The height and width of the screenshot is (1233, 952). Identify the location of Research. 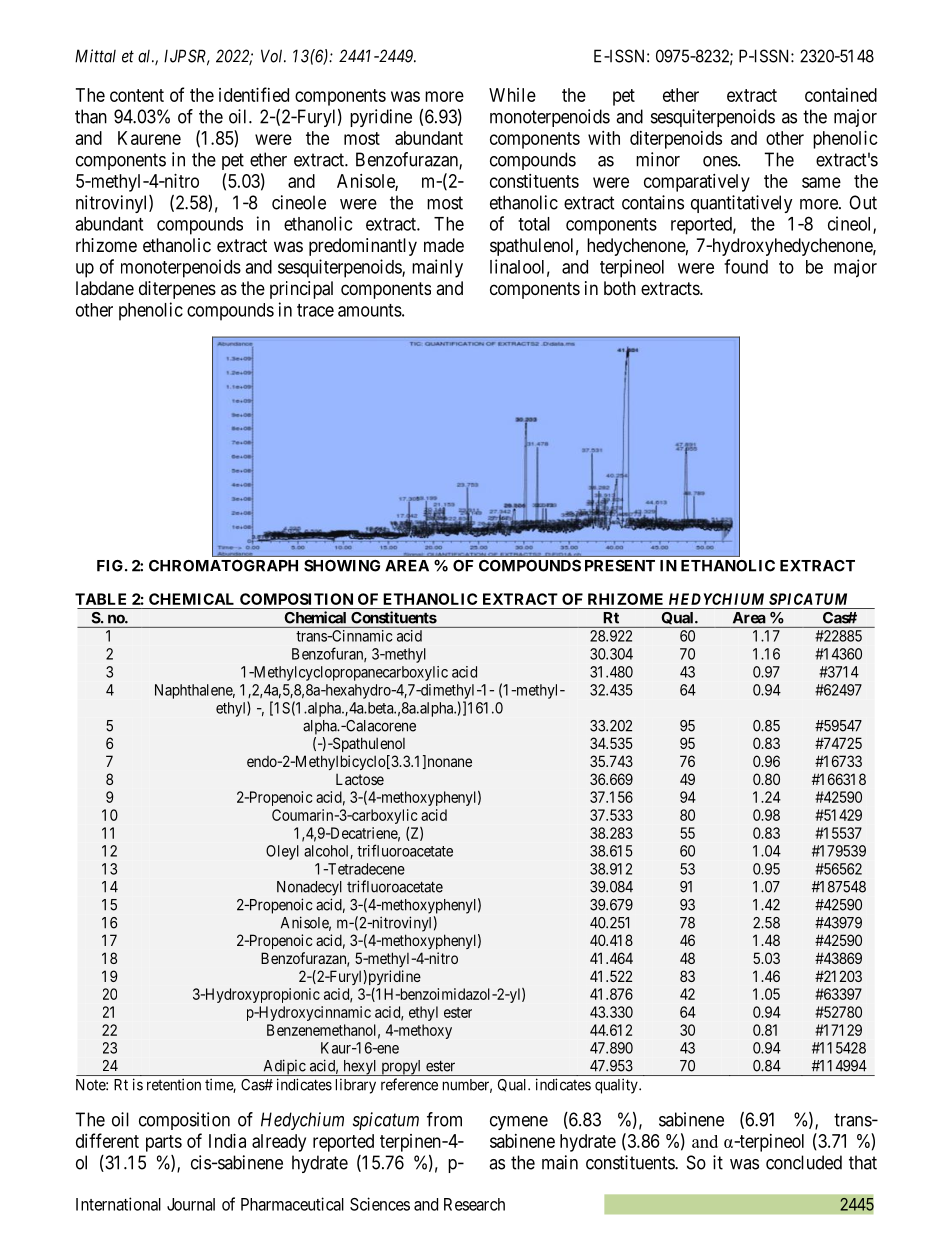
(474, 1204).
